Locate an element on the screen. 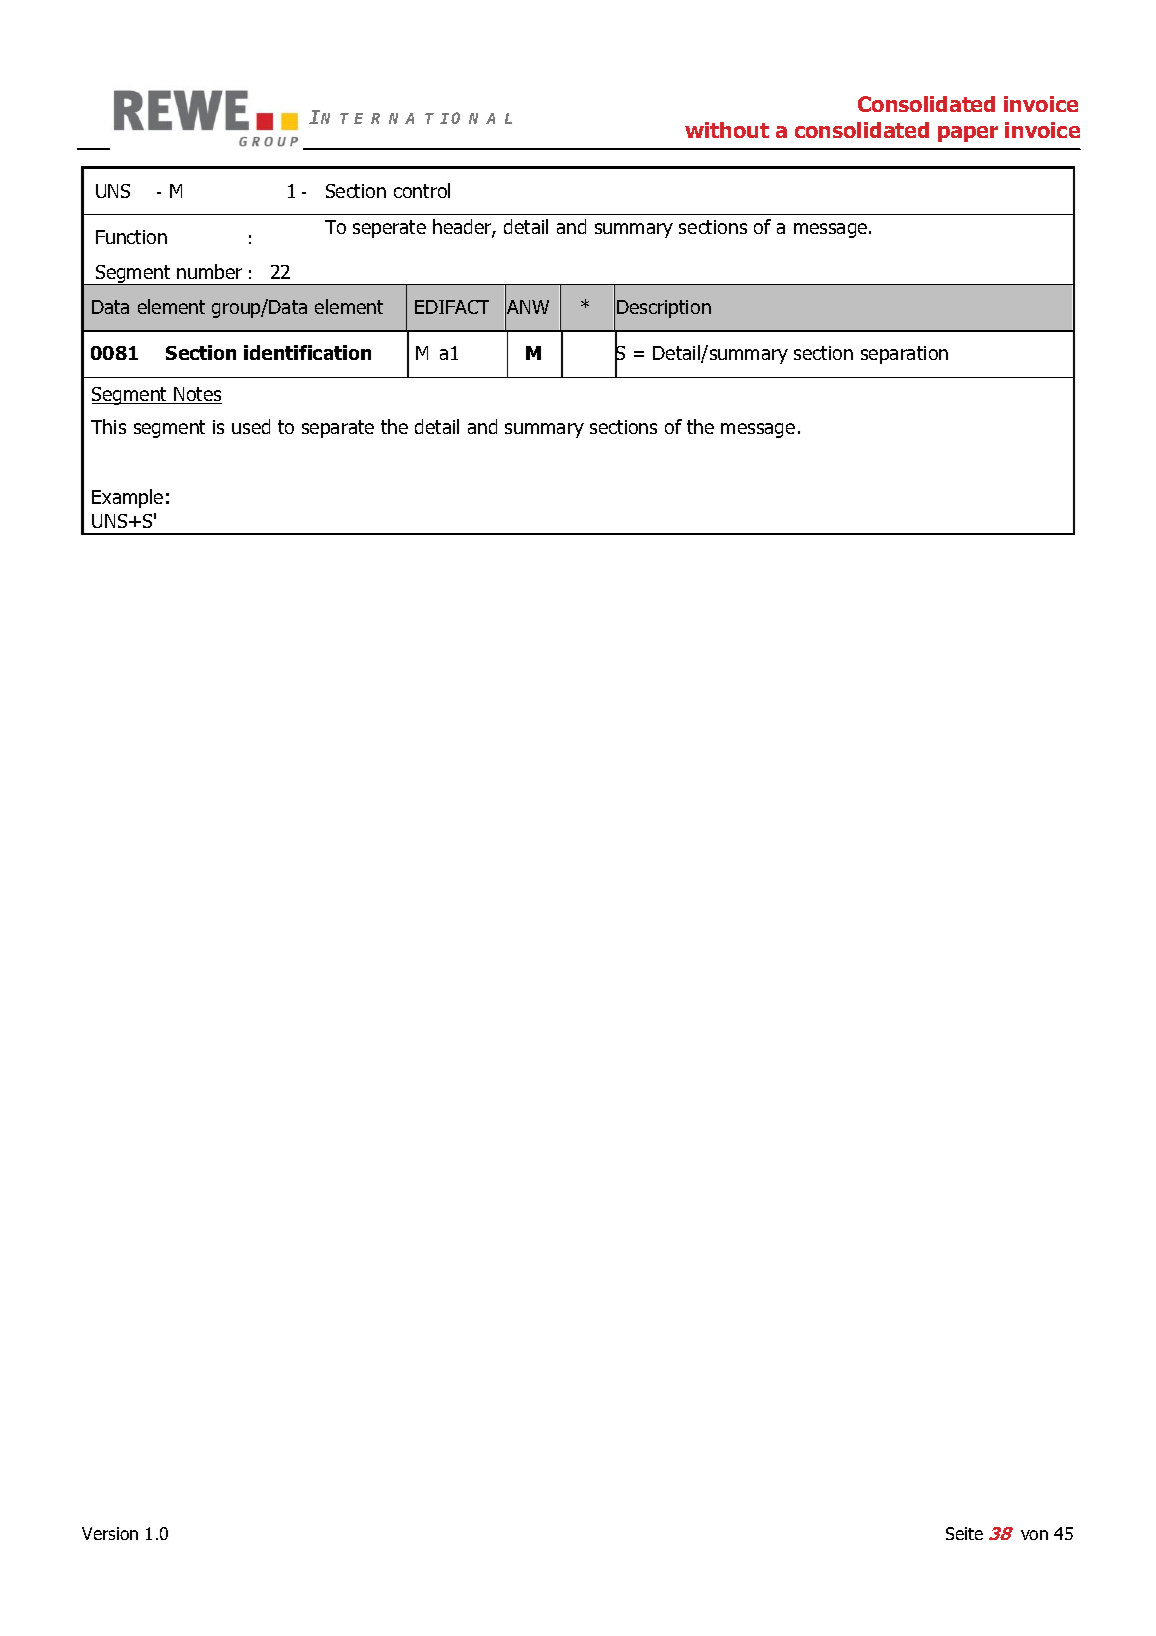 The height and width of the screenshot is (1636, 1156). separation is located at coordinates (904, 355).
